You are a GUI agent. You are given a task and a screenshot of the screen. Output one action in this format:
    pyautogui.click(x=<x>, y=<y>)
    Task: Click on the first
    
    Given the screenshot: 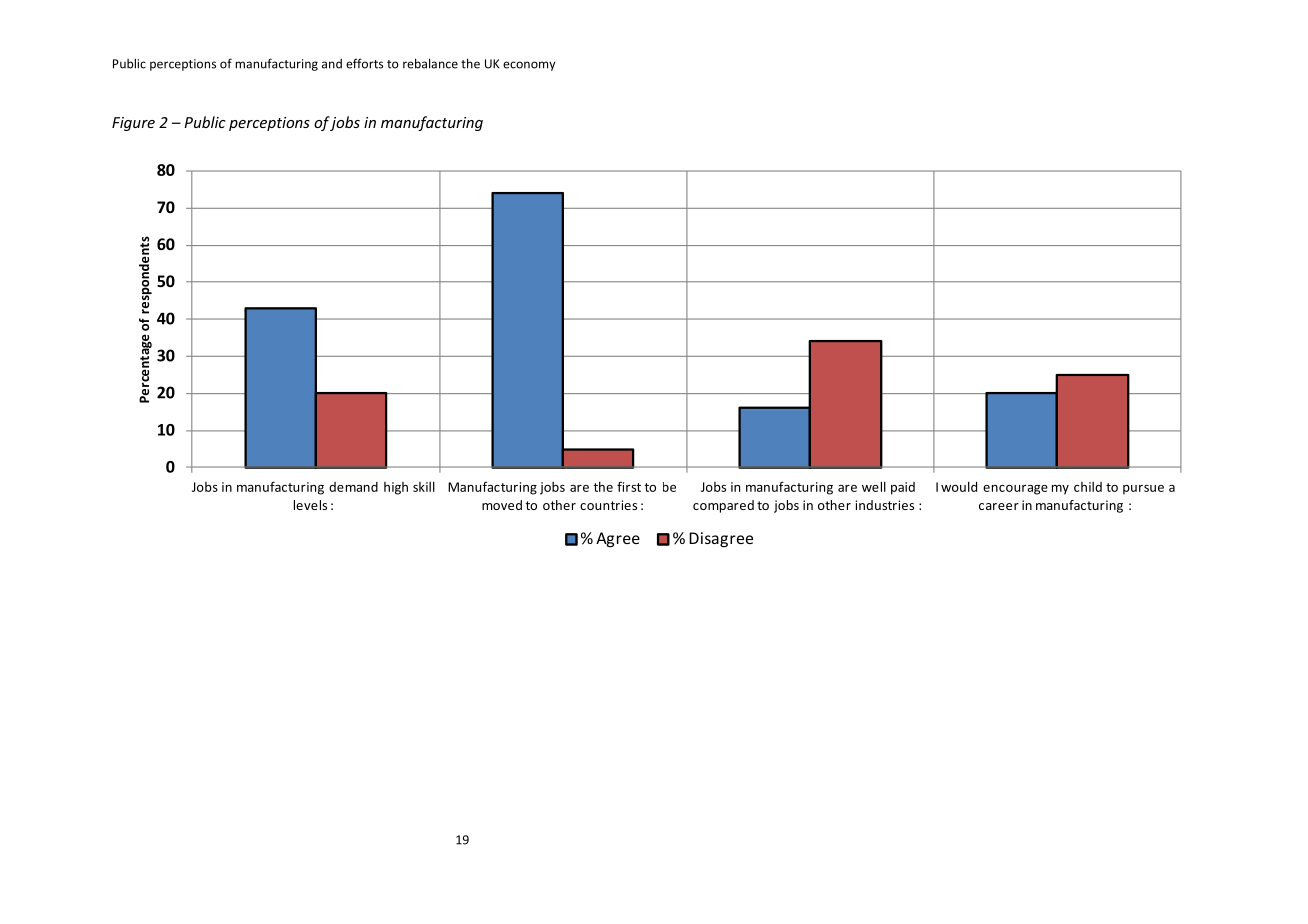 What is the action you would take?
    pyautogui.click(x=629, y=486)
